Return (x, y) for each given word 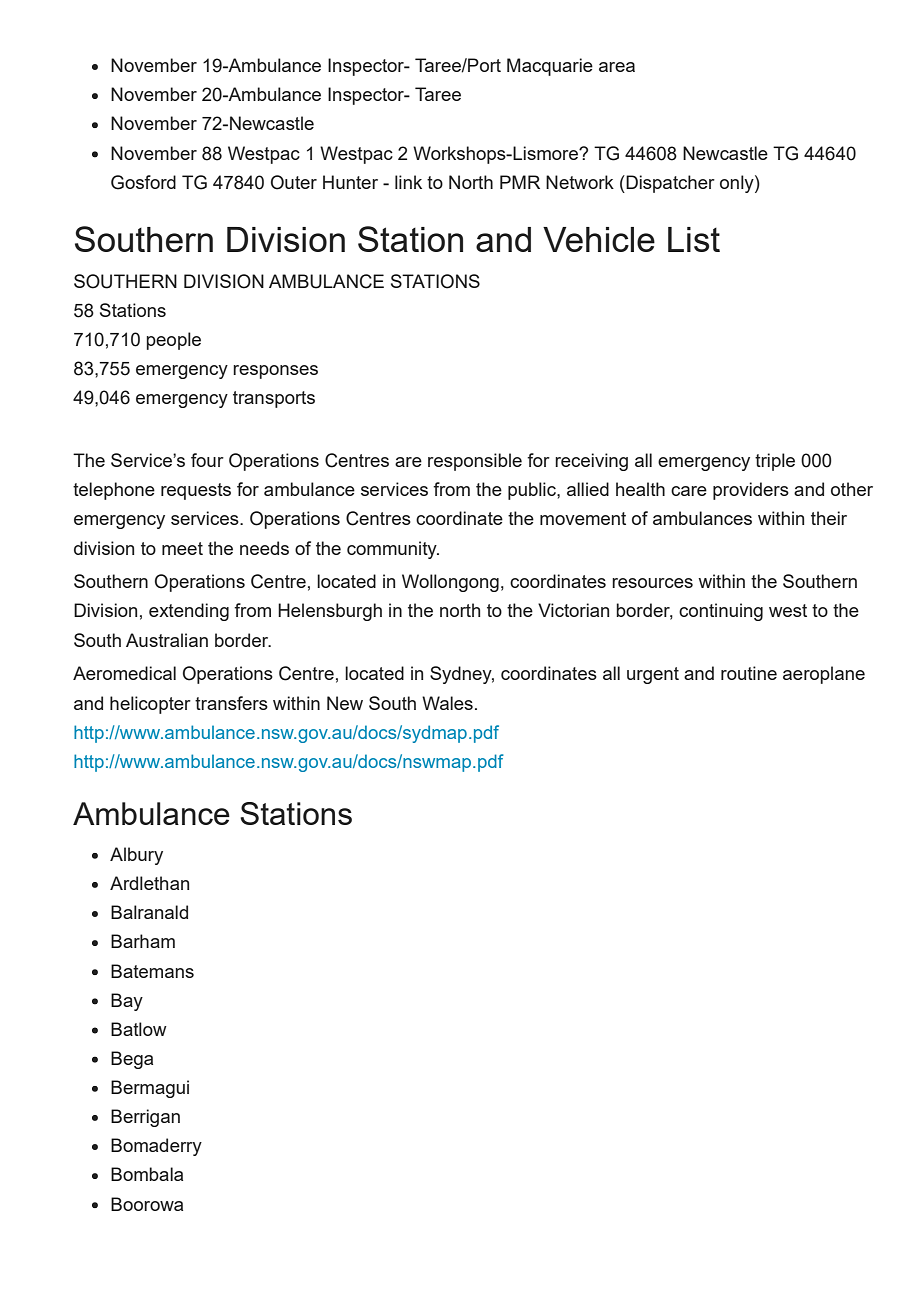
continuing (721, 612)
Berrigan (145, 1118)
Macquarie (550, 67)
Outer (294, 182)
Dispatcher (669, 184)
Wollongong (450, 583)
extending (189, 612)
